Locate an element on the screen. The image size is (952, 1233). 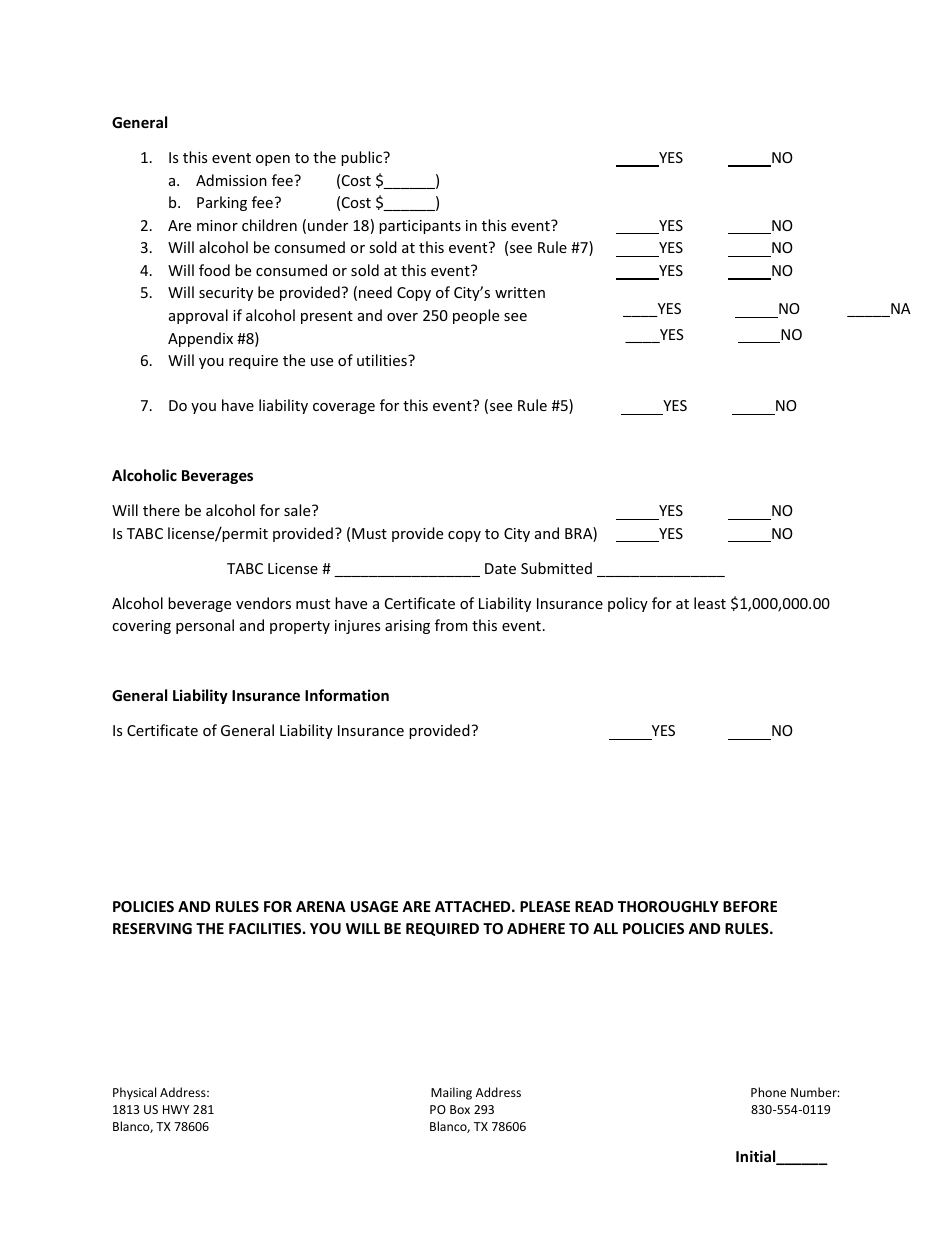
Appendix is located at coordinates (200, 339).
